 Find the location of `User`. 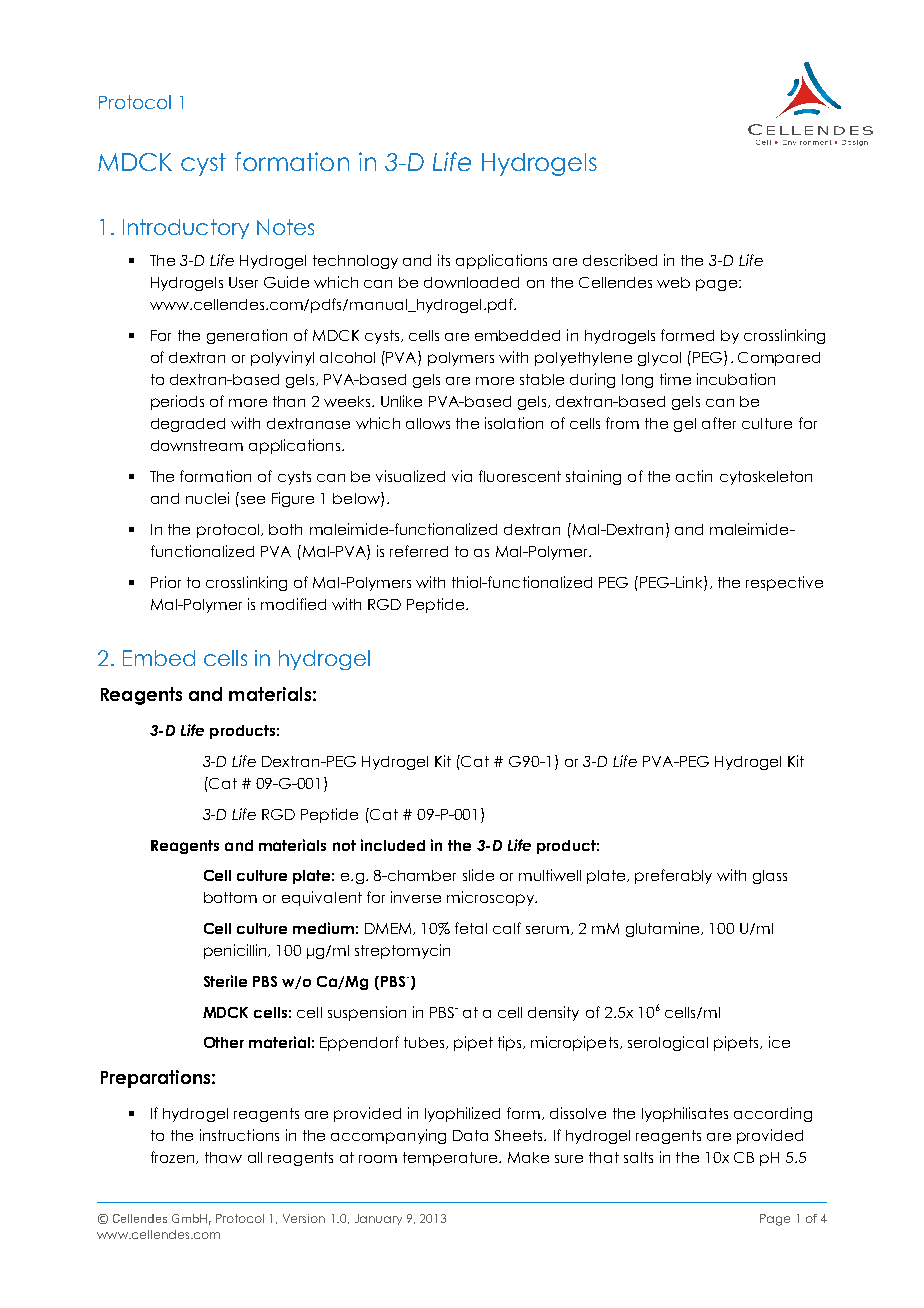

User is located at coordinates (243, 282).
